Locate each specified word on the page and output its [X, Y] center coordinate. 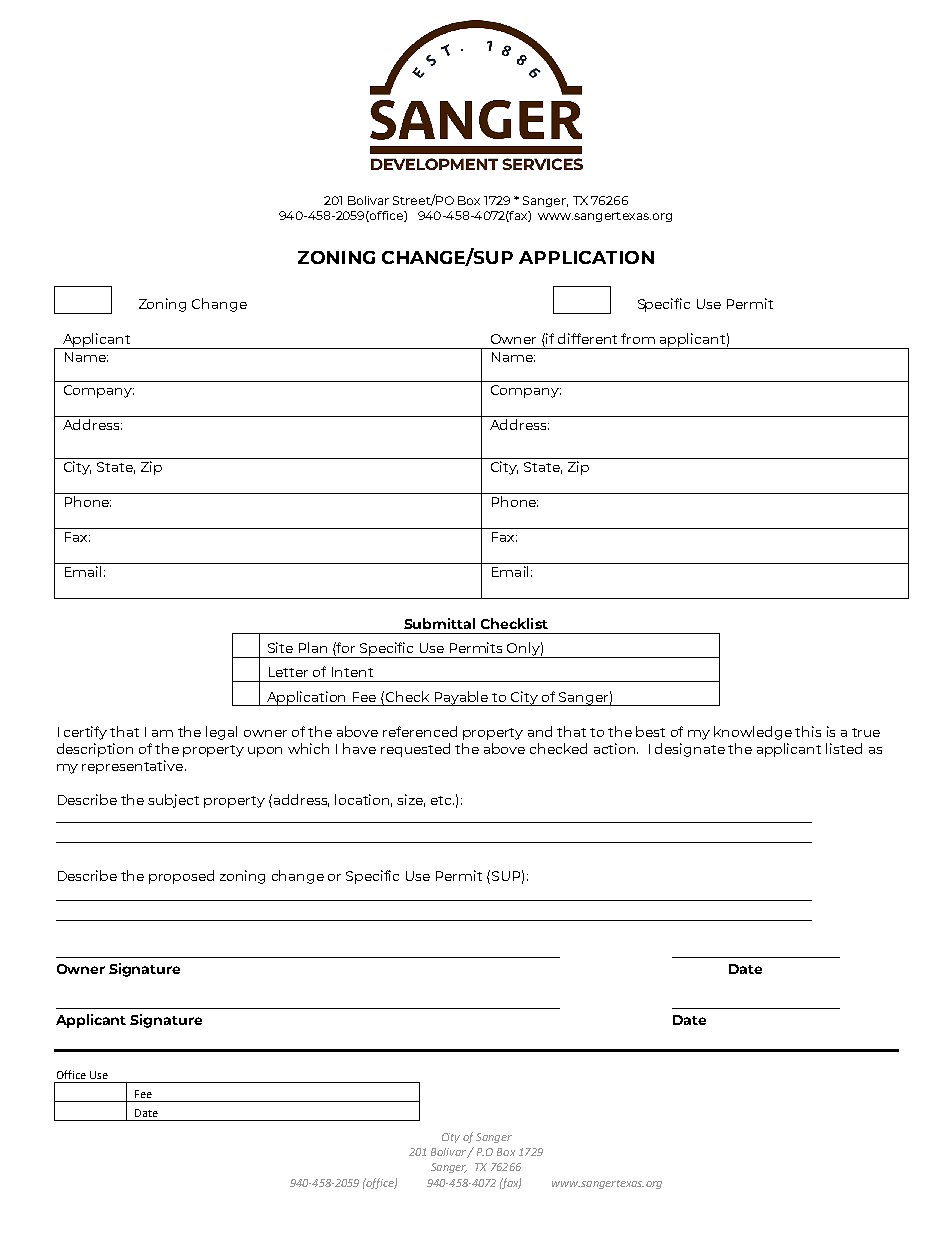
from [638, 338]
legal [221, 733]
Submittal [439, 623]
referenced [420, 731]
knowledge [753, 733]
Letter [288, 672]
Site [280, 647]
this [808, 731]
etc [442, 800]
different [587, 338]
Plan [313, 647]
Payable [462, 698]
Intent [352, 672]
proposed [181, 877]
